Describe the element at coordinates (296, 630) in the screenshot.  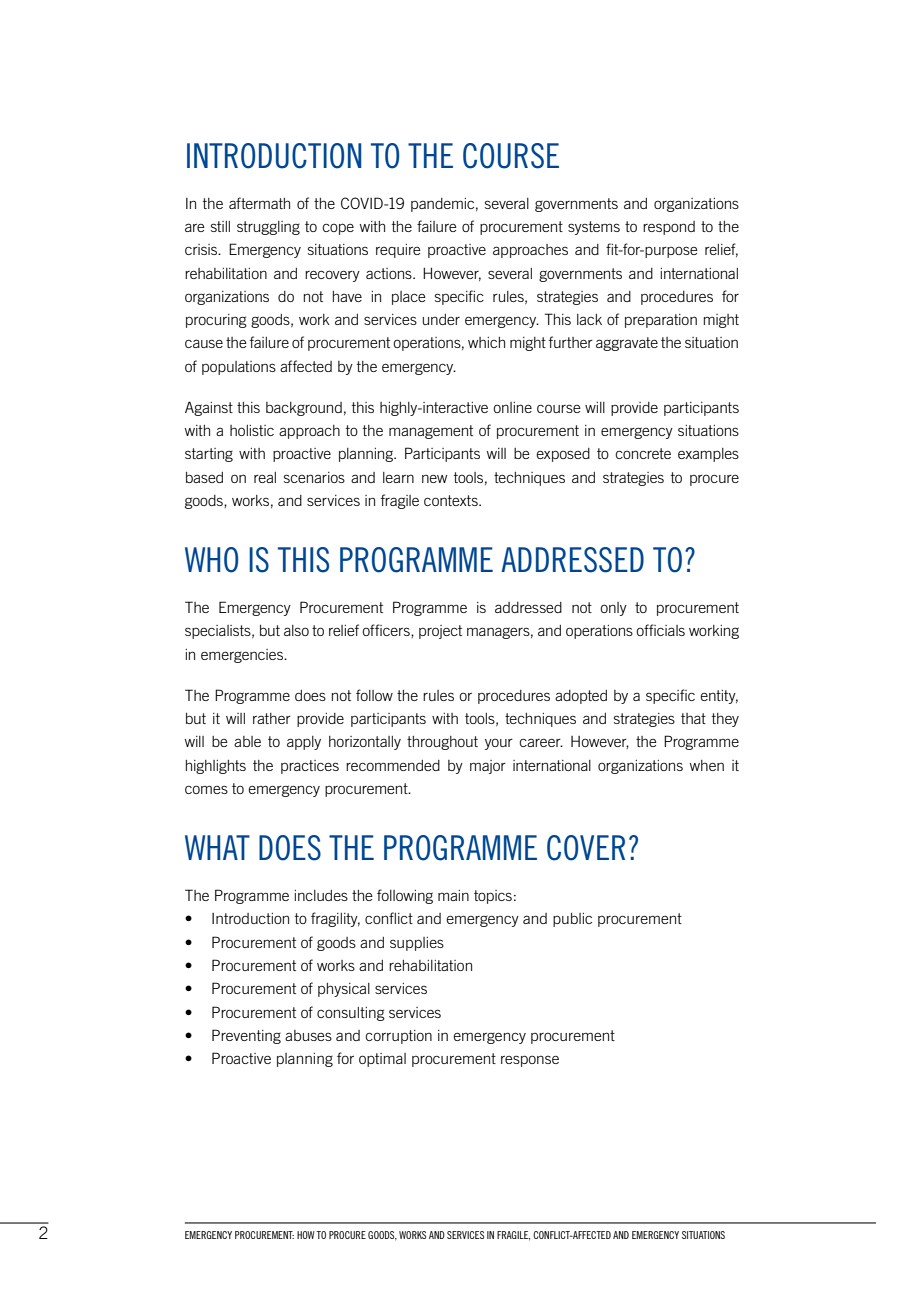
I see `also` at that location.
